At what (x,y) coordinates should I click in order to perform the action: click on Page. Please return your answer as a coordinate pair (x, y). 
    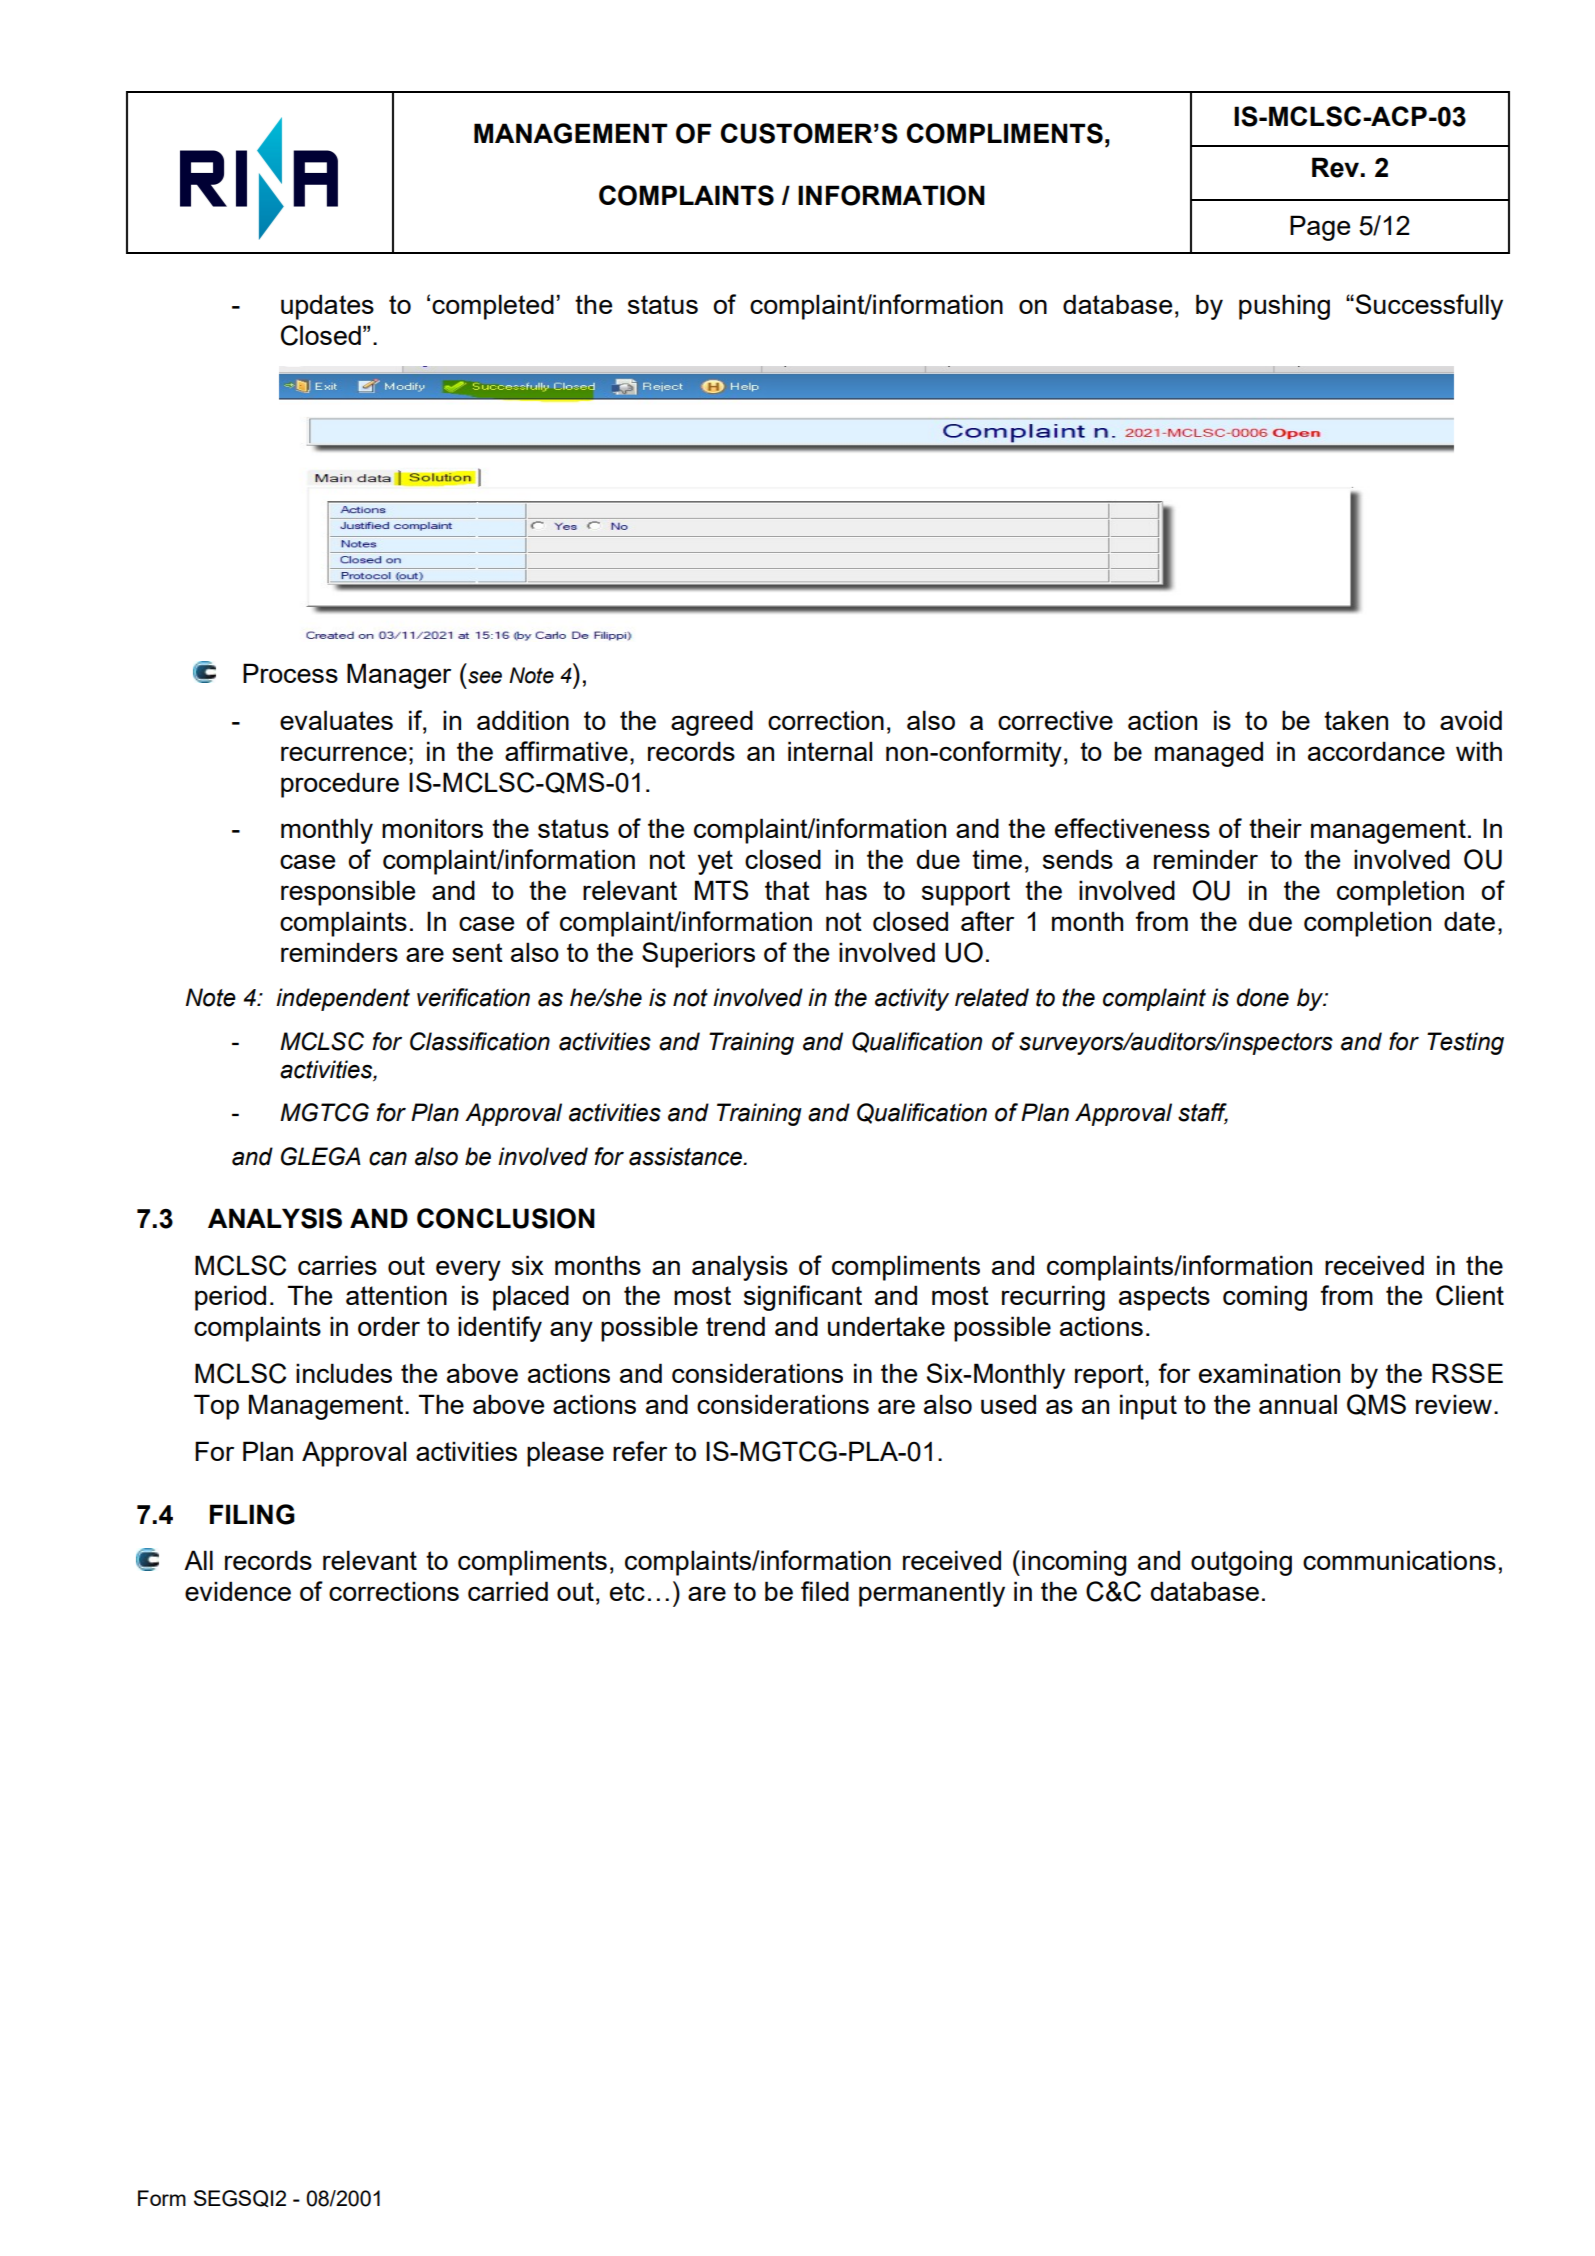
    Looking at the image, I should click on (1320, 228).
